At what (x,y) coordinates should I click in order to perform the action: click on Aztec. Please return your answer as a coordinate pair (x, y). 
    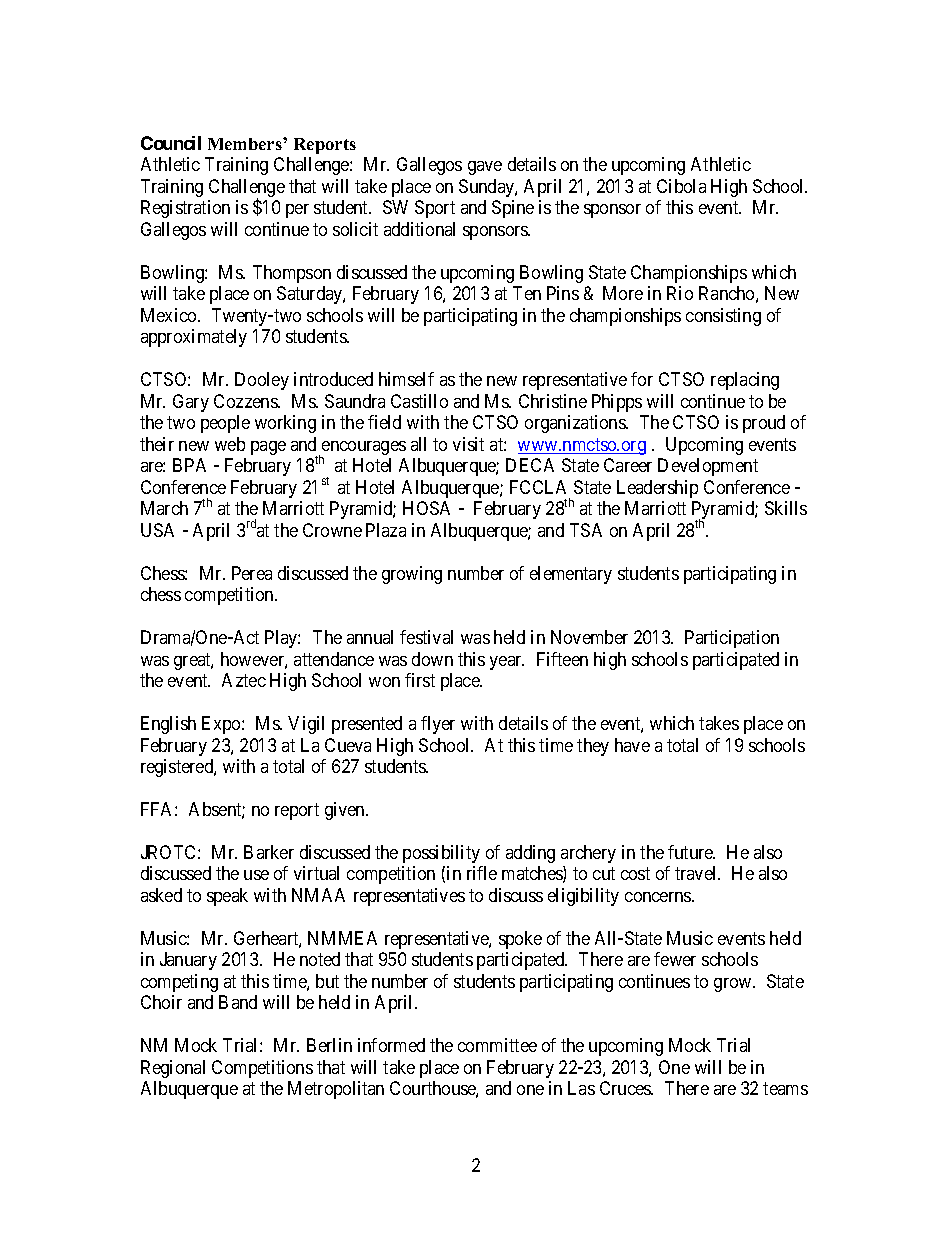
    Looking at the image, I should click on (244, 680).
